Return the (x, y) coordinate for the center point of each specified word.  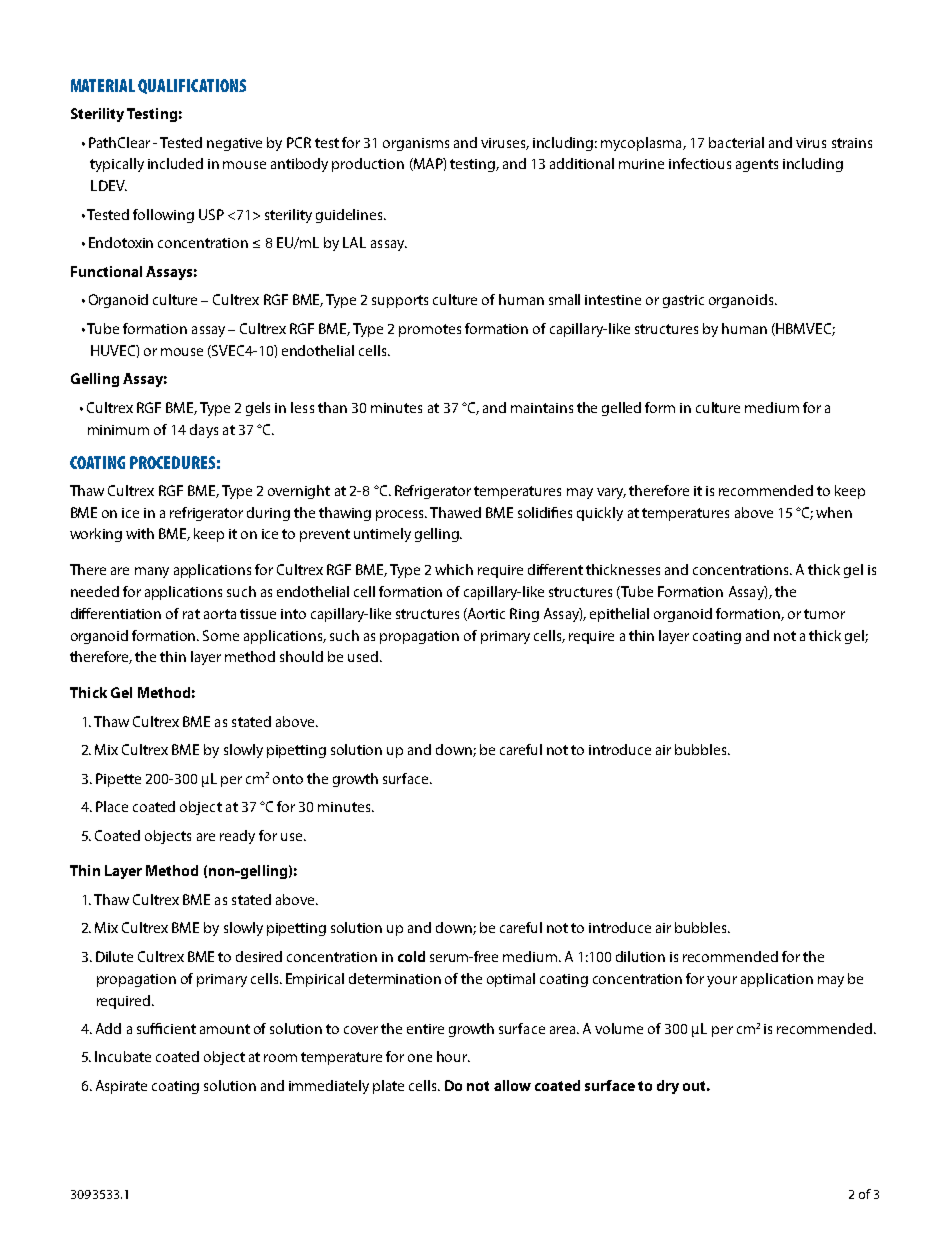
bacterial (736, 142)
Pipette (118, 780)
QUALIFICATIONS (192, 86)
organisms (416, 144)
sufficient (166, 1028)
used (363, 656)
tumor (824, 614)
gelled (621, 409)
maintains (542, 408)
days (204, 431)
